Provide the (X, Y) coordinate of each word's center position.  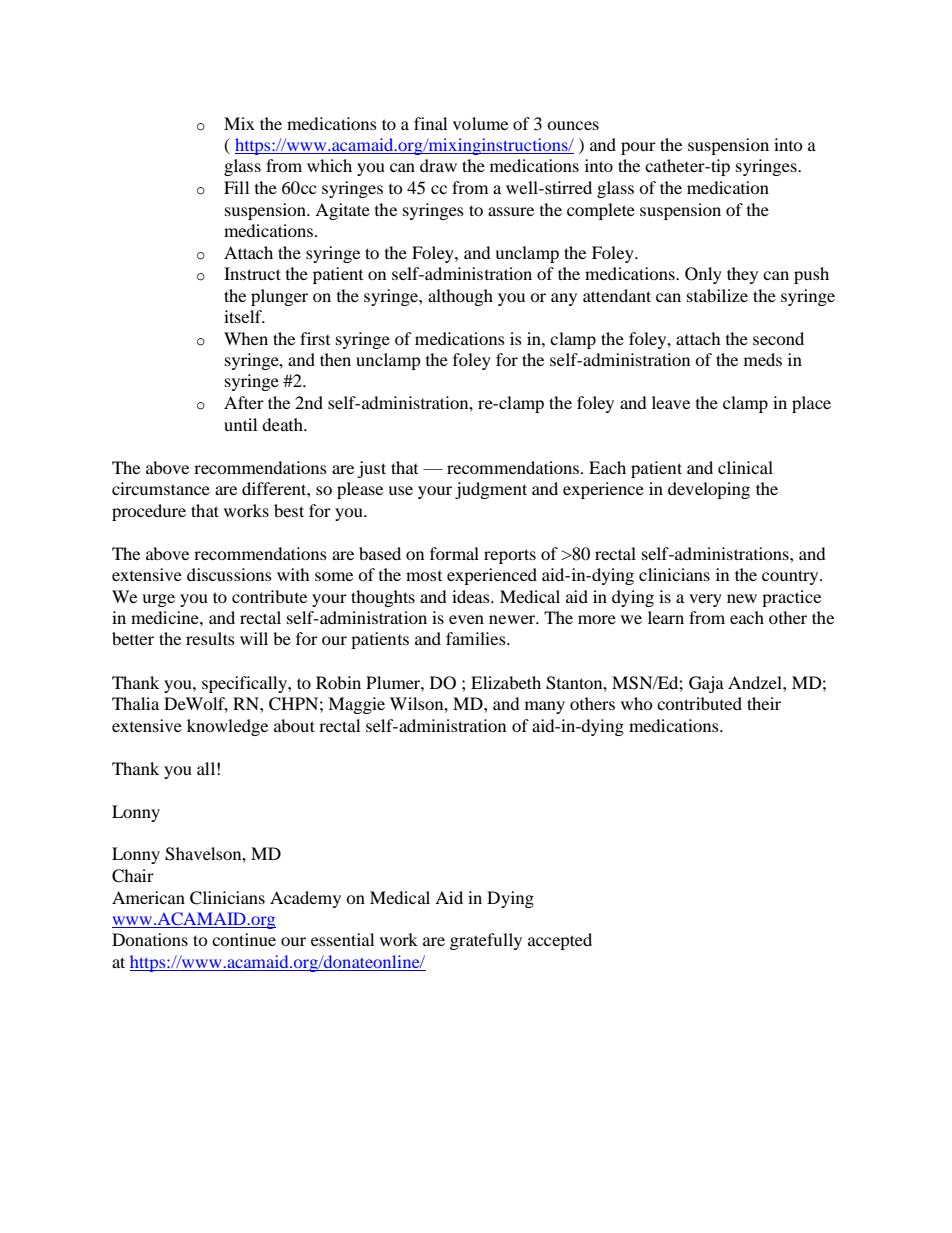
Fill (236, 187)
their (764, 703)
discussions (229, 574)
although (460, 297)
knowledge (227, 727)
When (246, 338)
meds (763, 359)
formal (454, 553)
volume (480, 123)
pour (638, 148)
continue (244, 939)
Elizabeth (506, 682)
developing (709, 490)
